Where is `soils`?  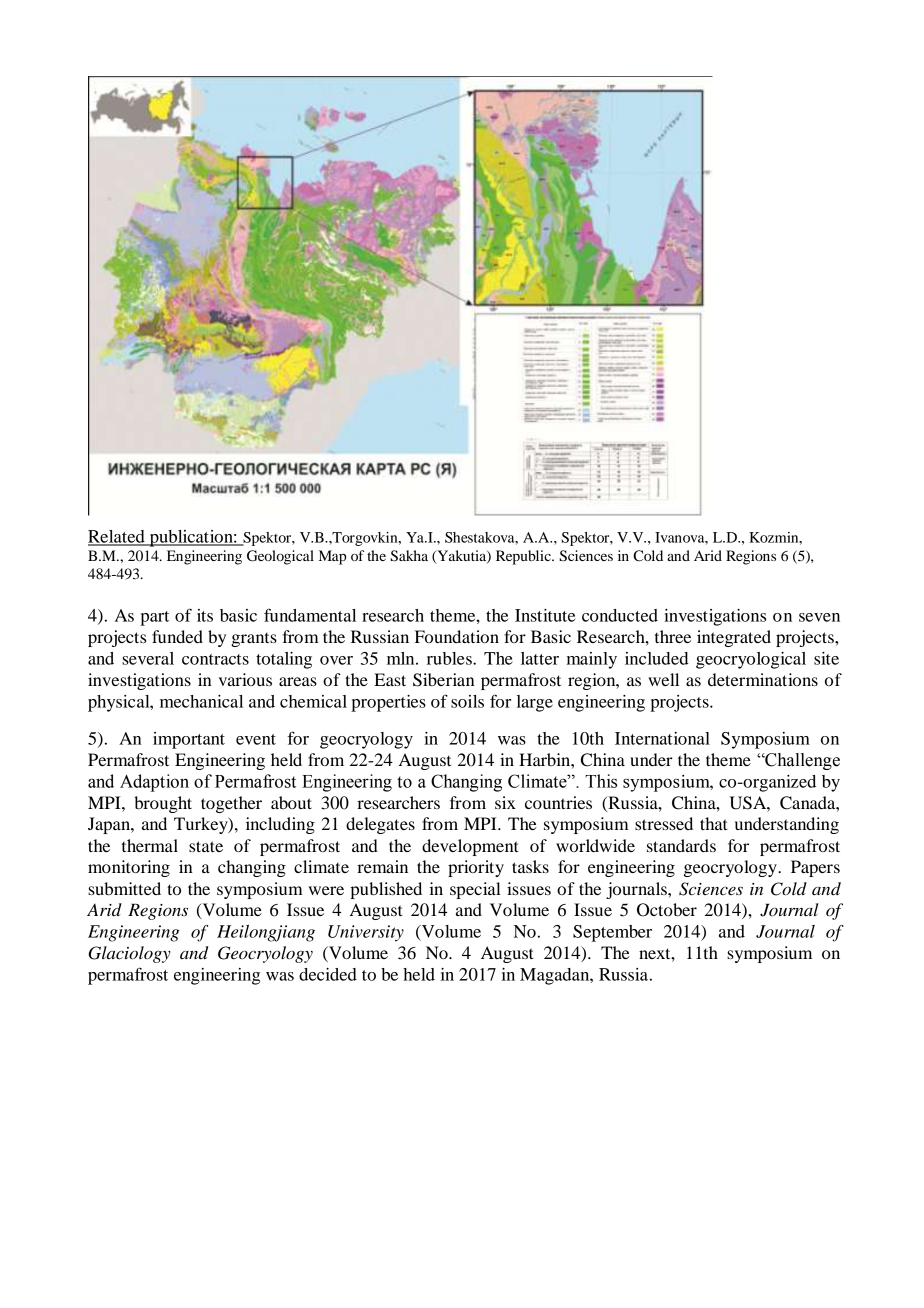 soils is located at coordinates (467, 701).
